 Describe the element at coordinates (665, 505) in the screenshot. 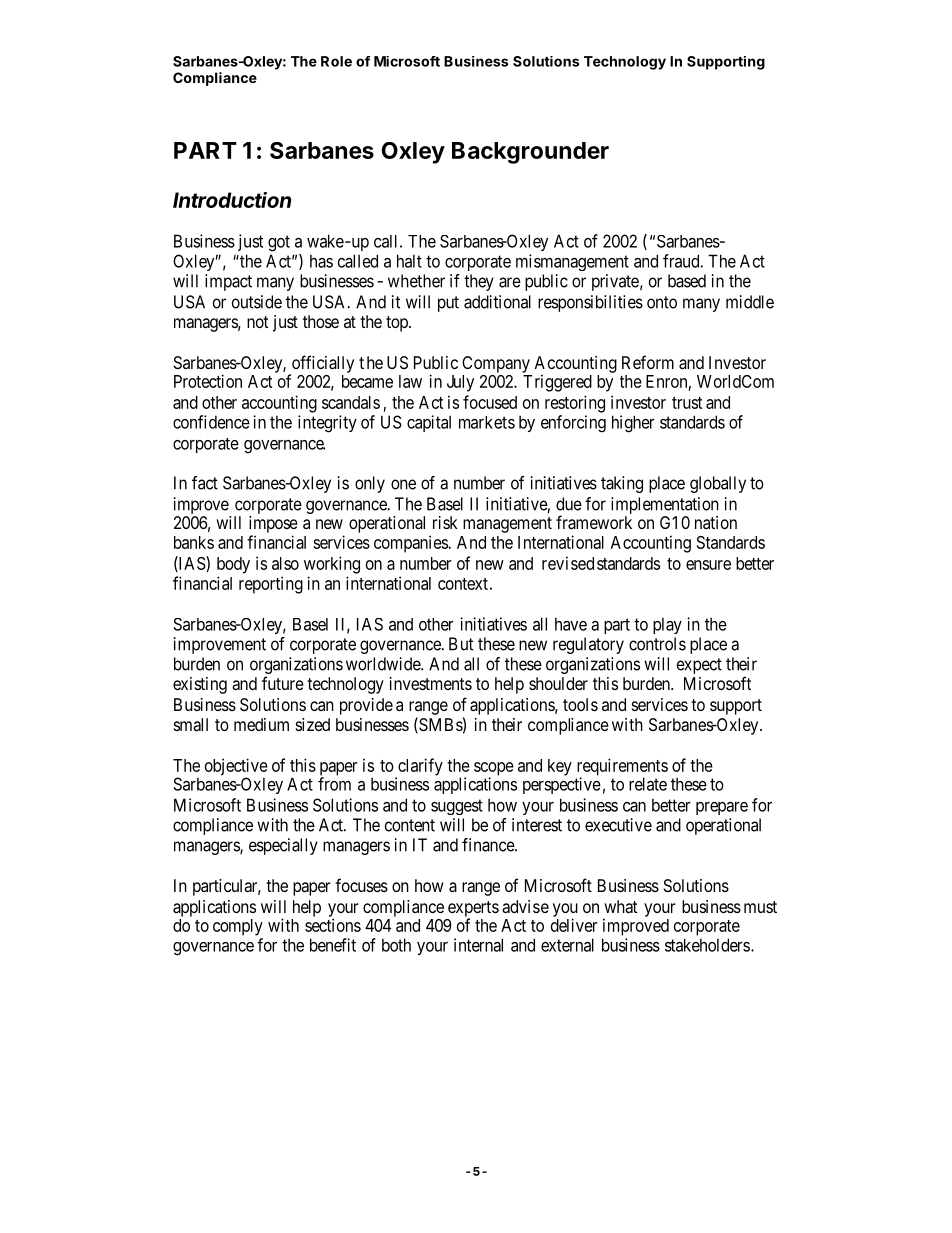

I see `implementation` at that location.
